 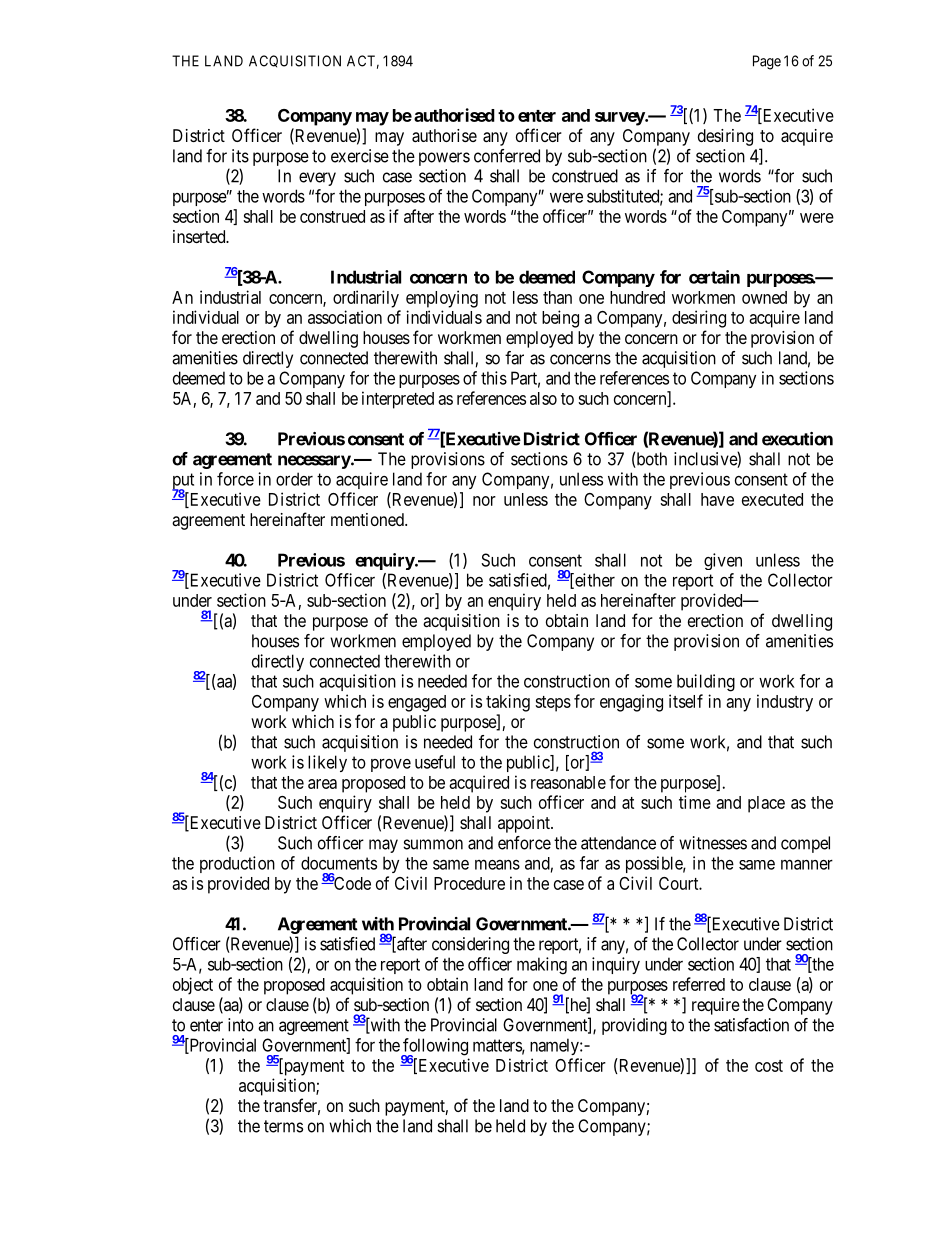 What do you see at coordinates (283, 1126) in the screenshot?
I see `terms` at bounding box center [283, 1126].
